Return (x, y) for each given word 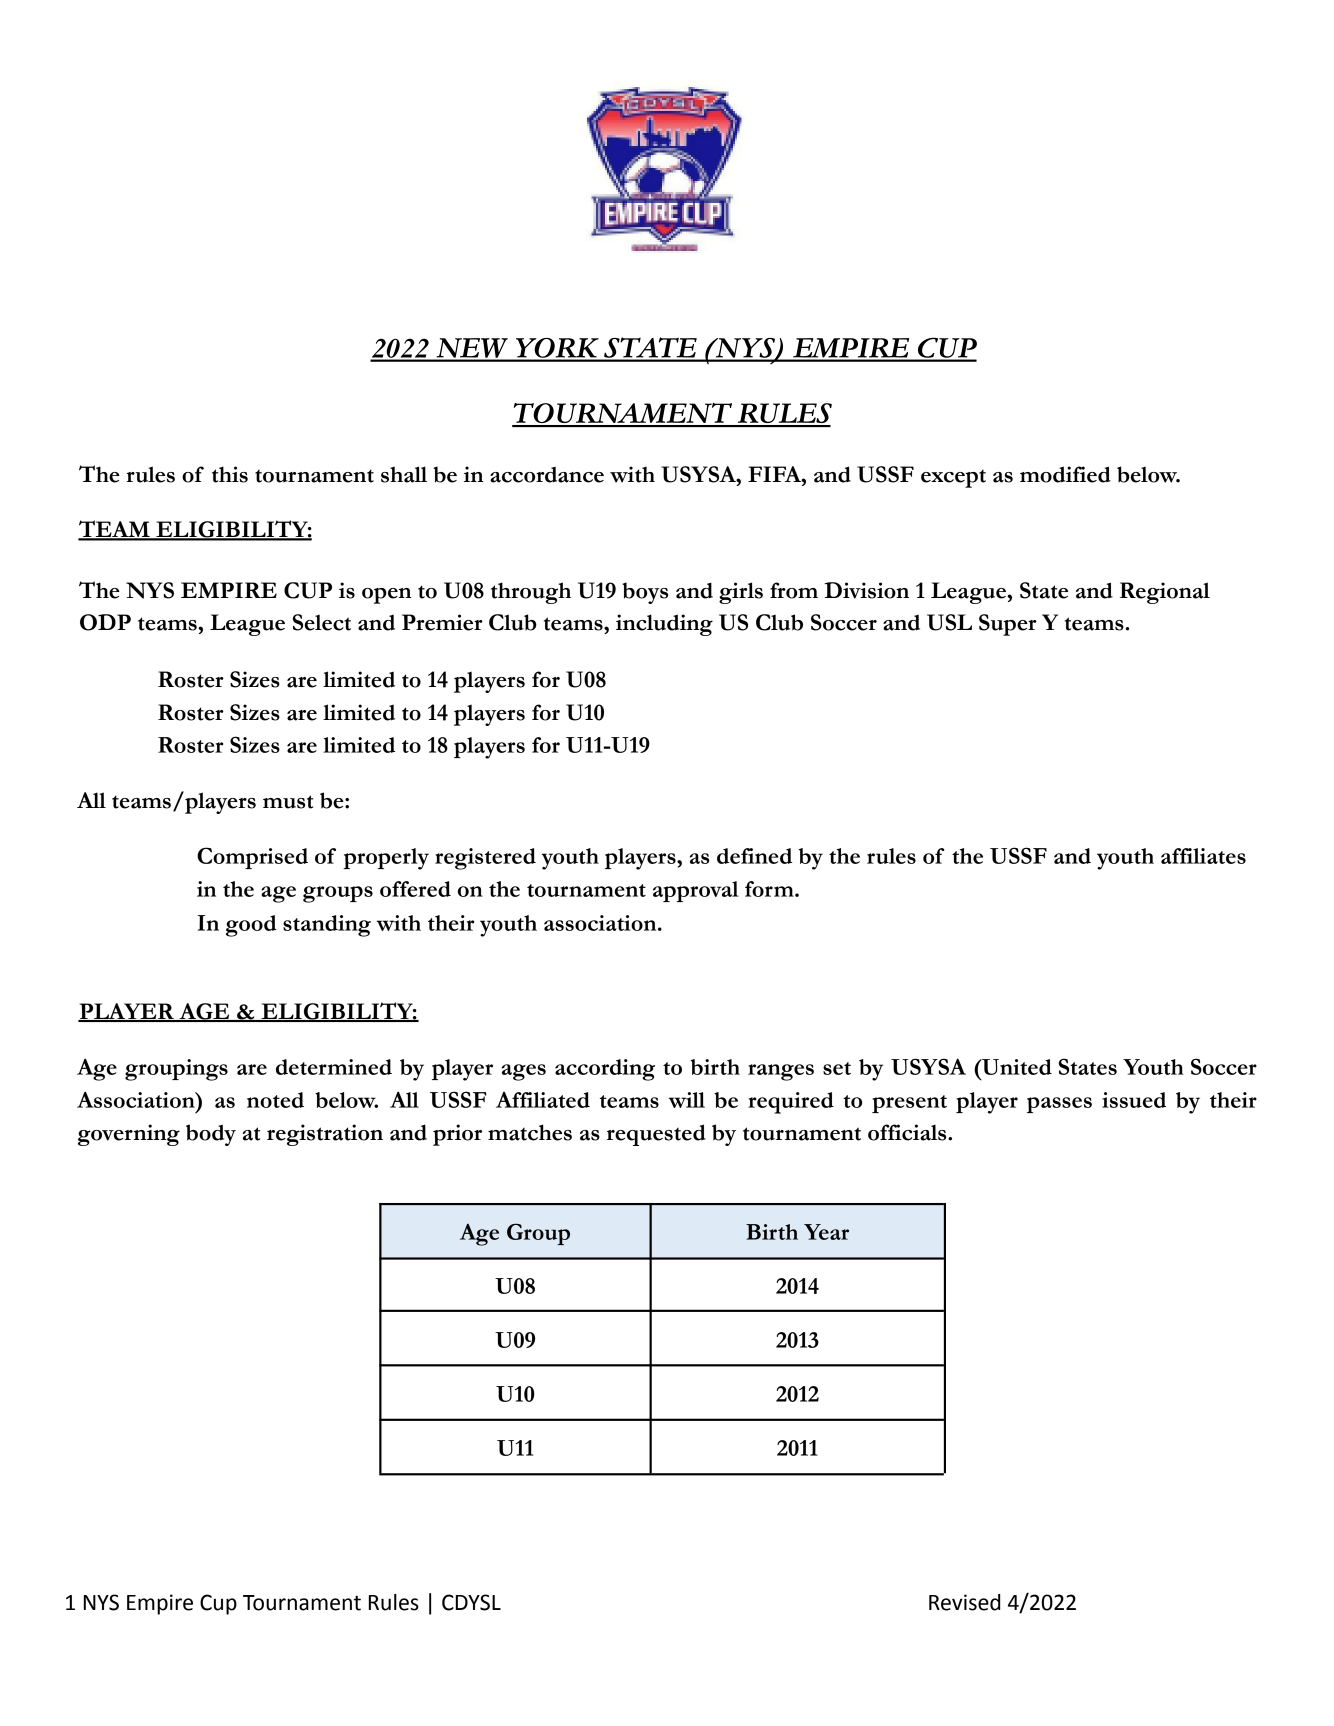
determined (334, 1067)
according (605, 1070)
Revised (964, 1602)
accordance (547, 474)
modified (1065, 474)
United (1016, 1067)
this (230, 474)
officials (908, 1132)
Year (826, 1232)
